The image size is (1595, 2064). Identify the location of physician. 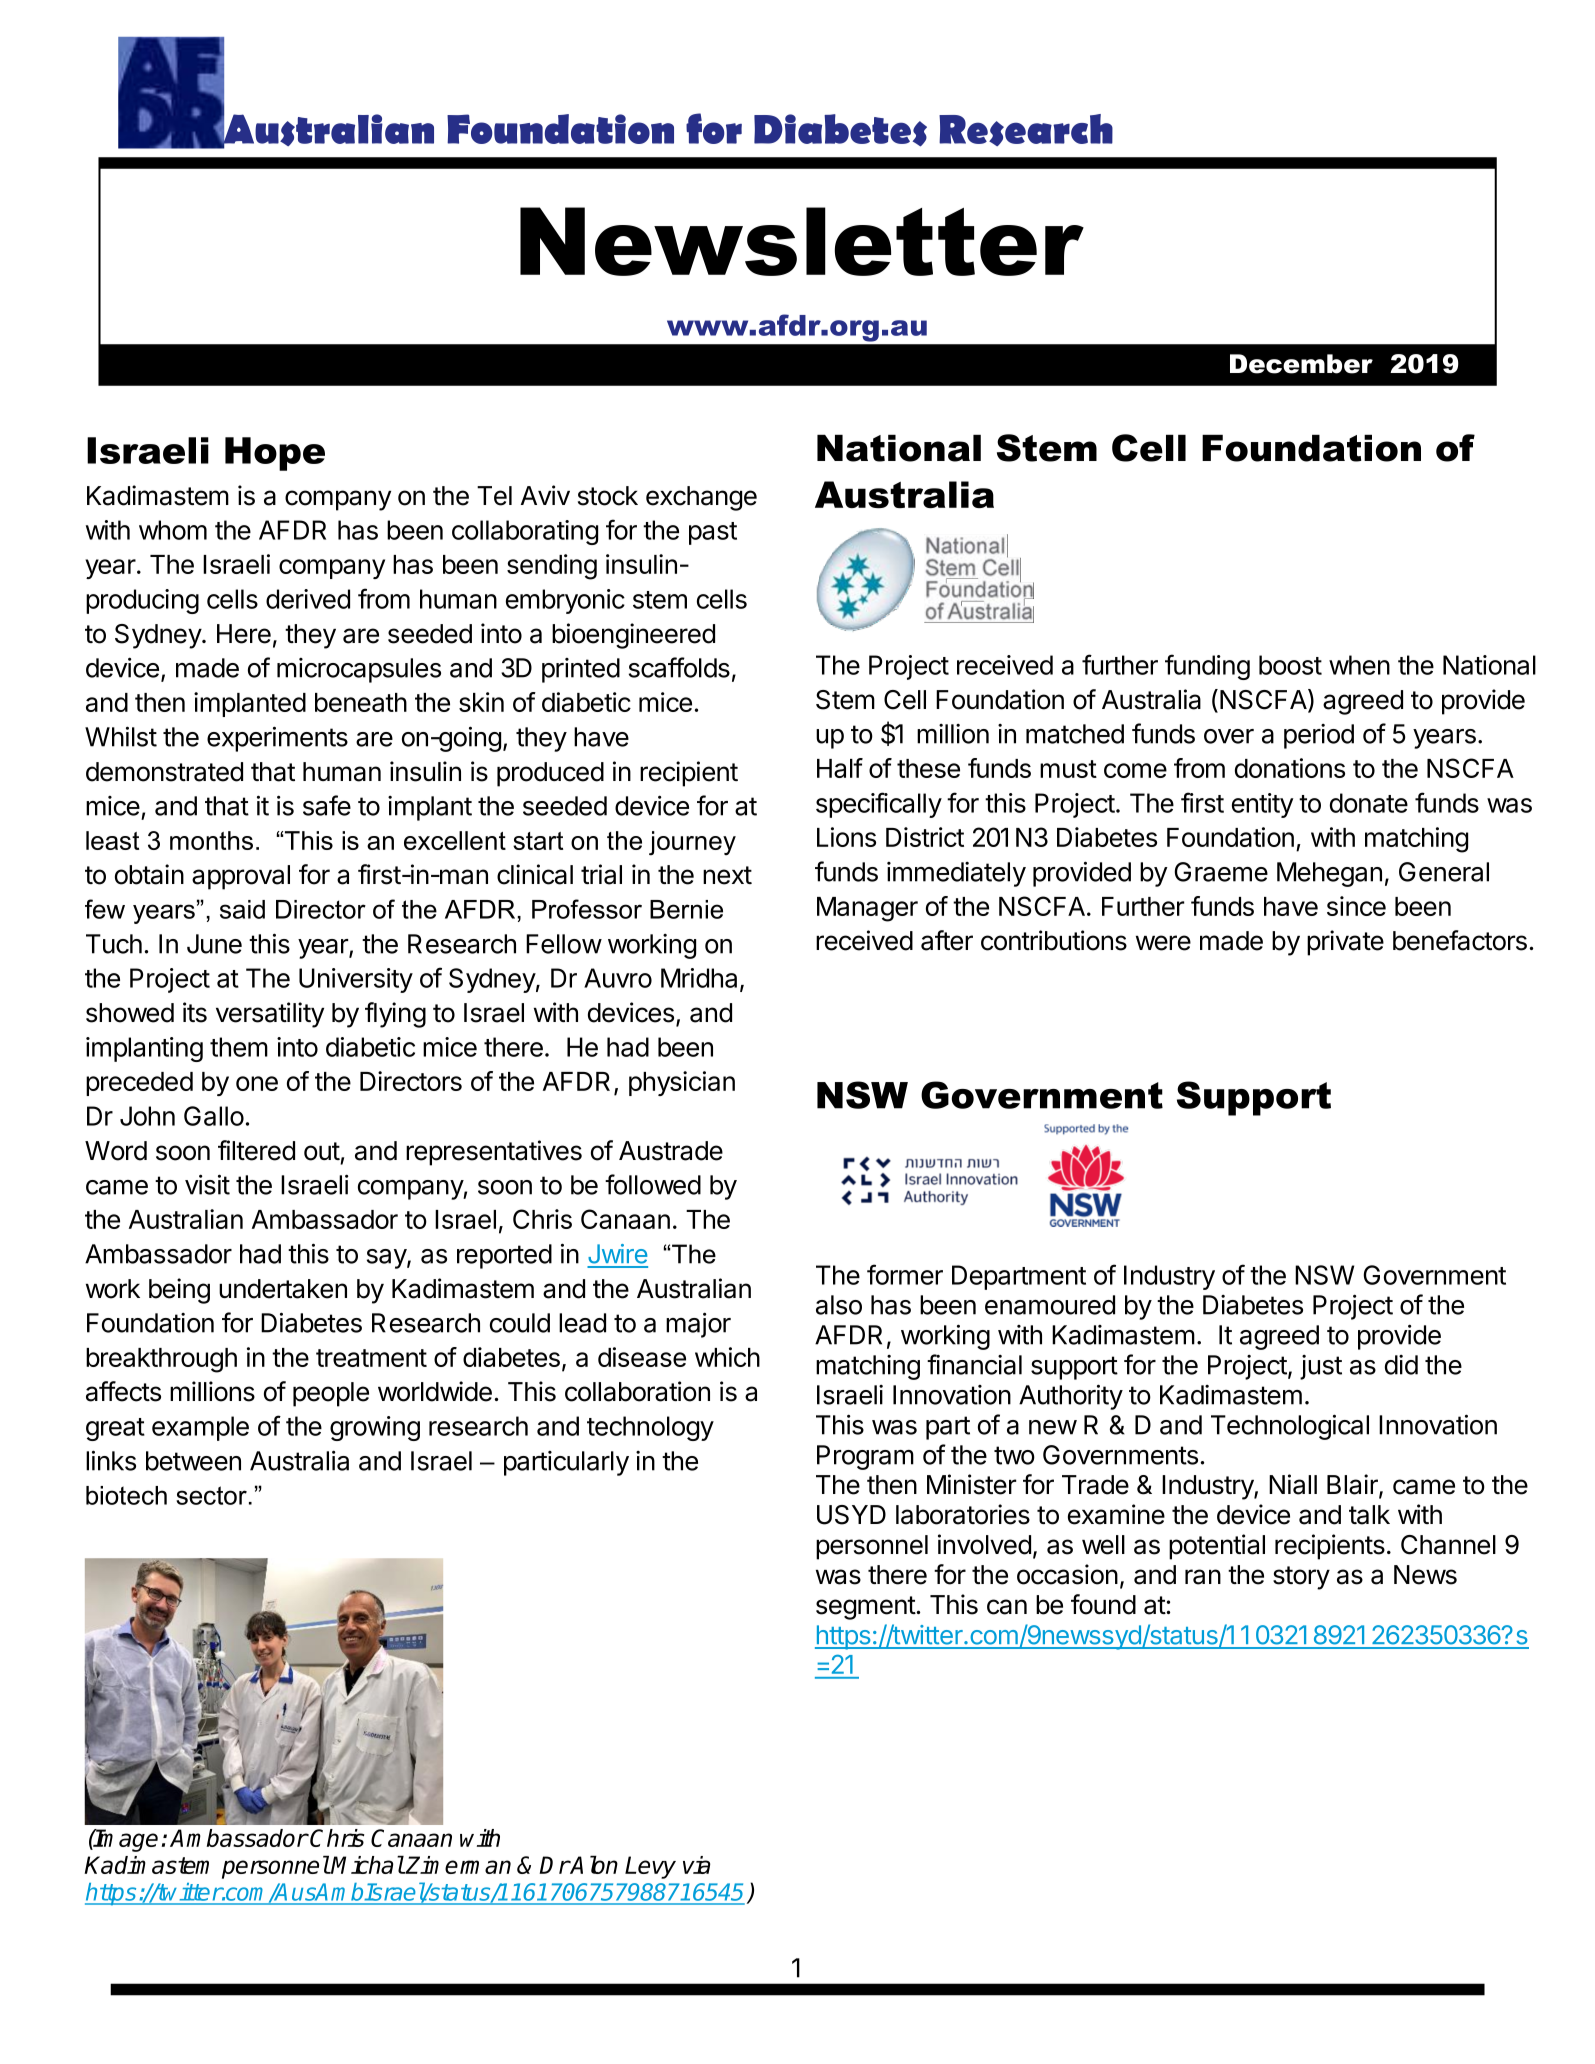
(682, 1083).
